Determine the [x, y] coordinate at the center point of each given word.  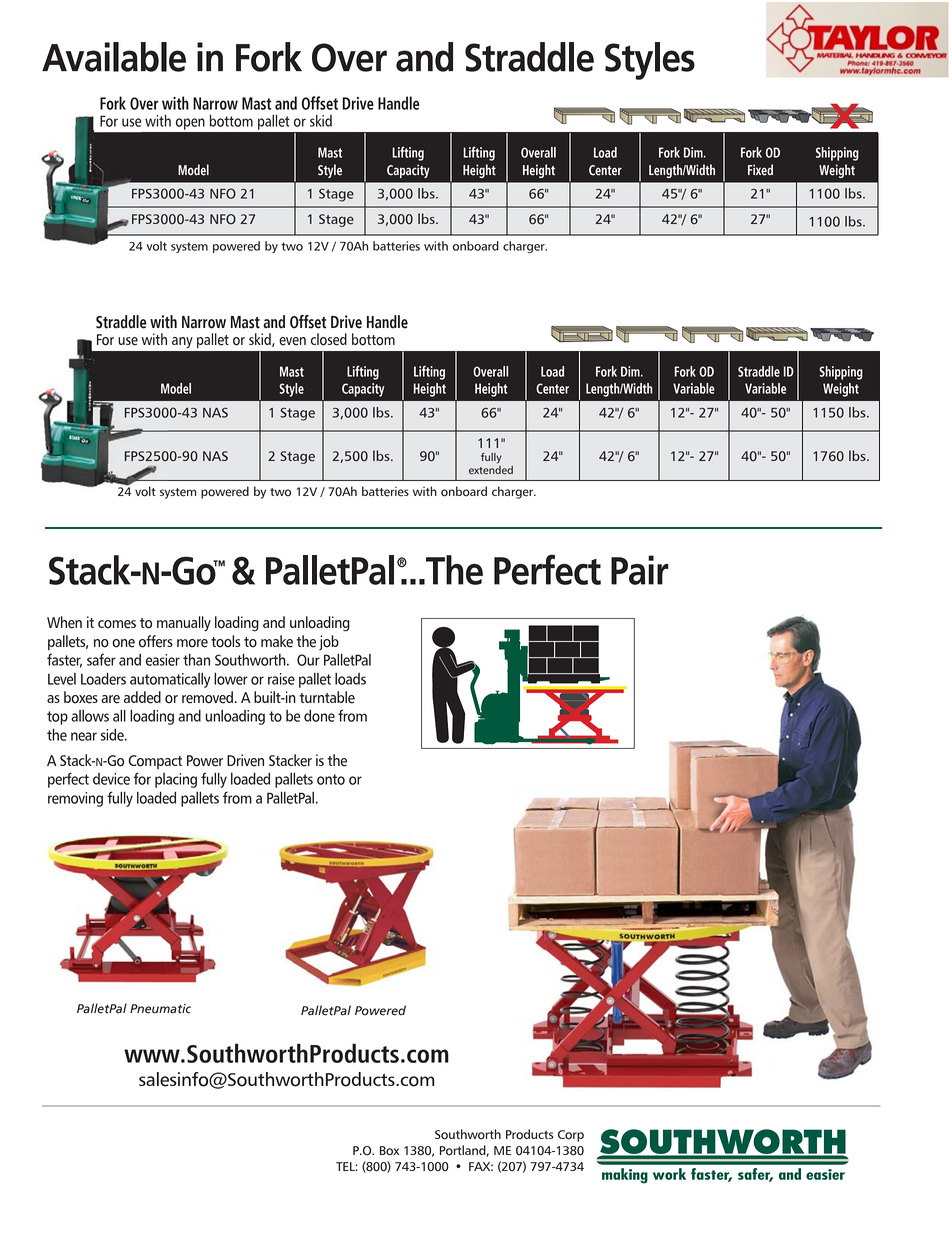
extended [491, 470]
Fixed [760, 170]
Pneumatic [160, 1009]
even [292, 341]
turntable [327, 697]
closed [329, 339]
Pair [640, 570]
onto [331, 779]
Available [114, 57]
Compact [155, 762]
